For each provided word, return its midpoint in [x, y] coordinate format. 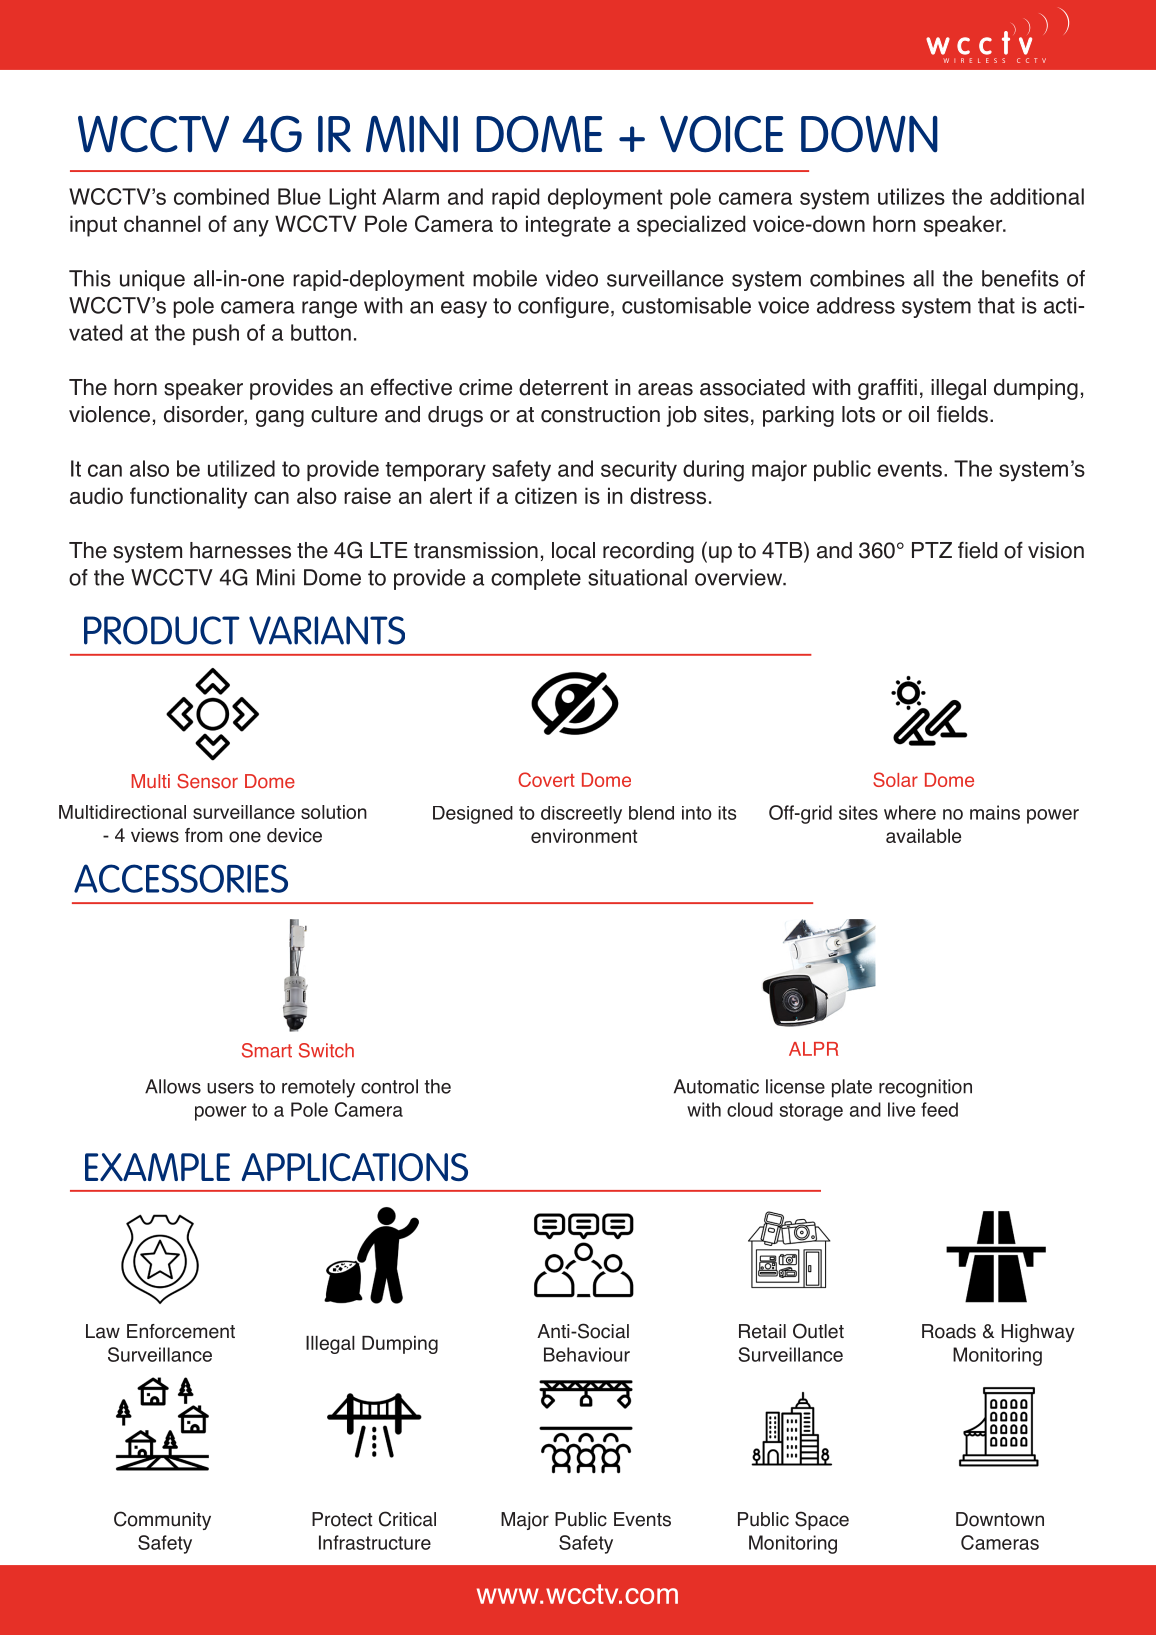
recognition [925, 1088]
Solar [895, 779]
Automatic [716, 1086]
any [251, 228]
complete [536, 579]
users [230, 1088]
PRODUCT [162, 630]
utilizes [911, 196]
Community [162, 1520]
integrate [568, 226]
